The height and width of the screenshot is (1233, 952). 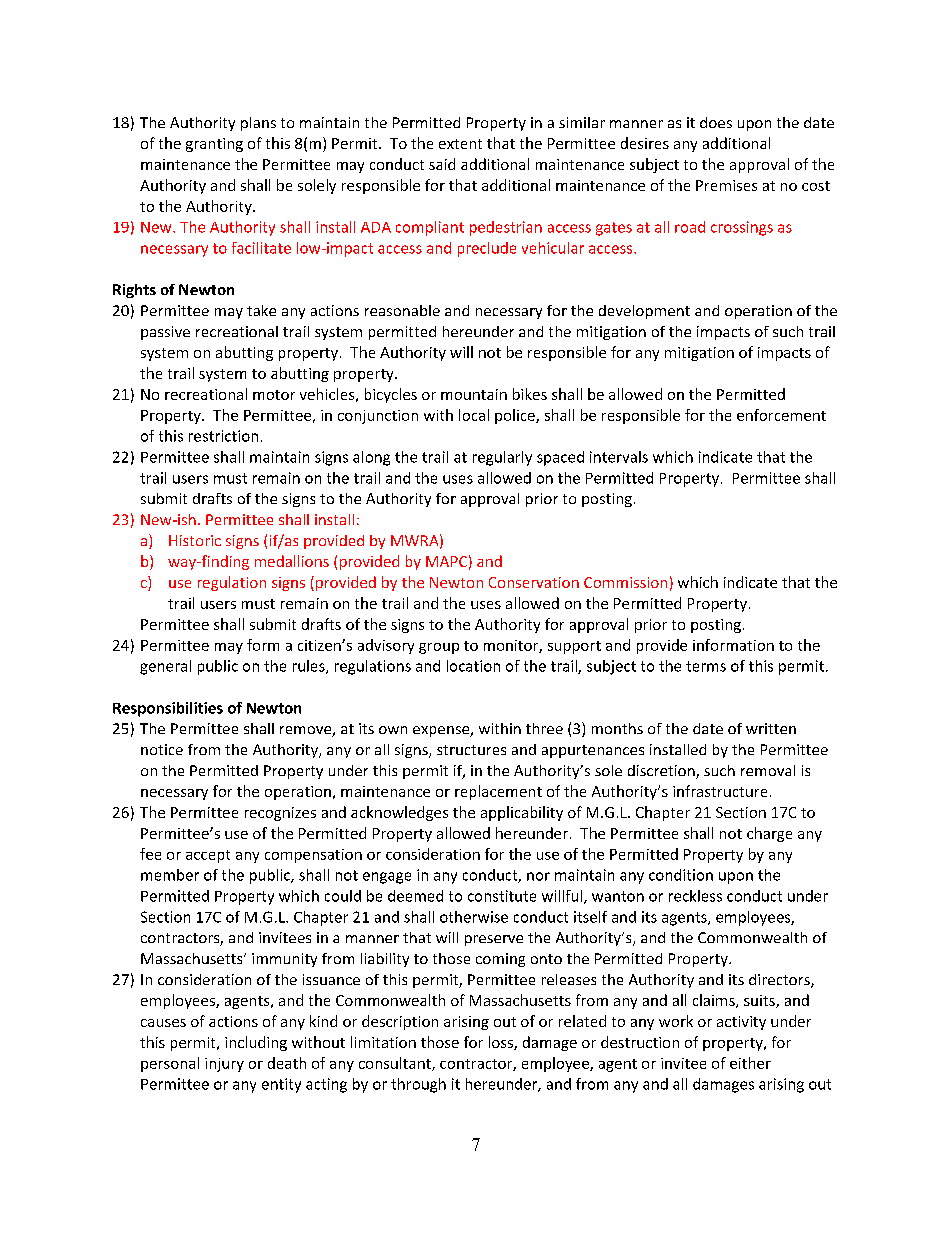 What do you see at coordinates (750, 1063) in the screenshot?
I see `either` at bounding box center [750, 1063].
